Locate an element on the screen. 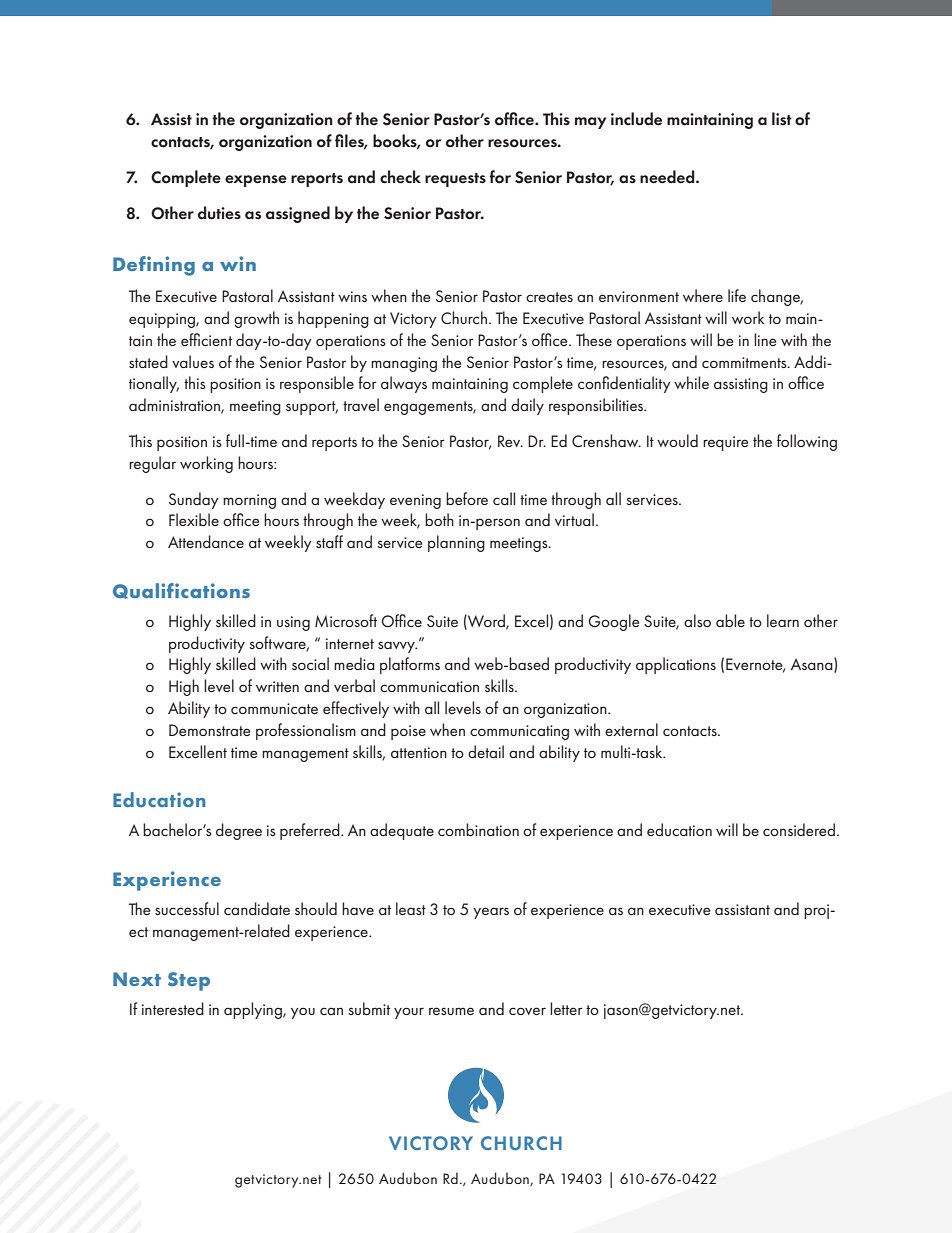 The width and height of the screenshot is (952, 1233). creates is located at coordinates (549, 297).
